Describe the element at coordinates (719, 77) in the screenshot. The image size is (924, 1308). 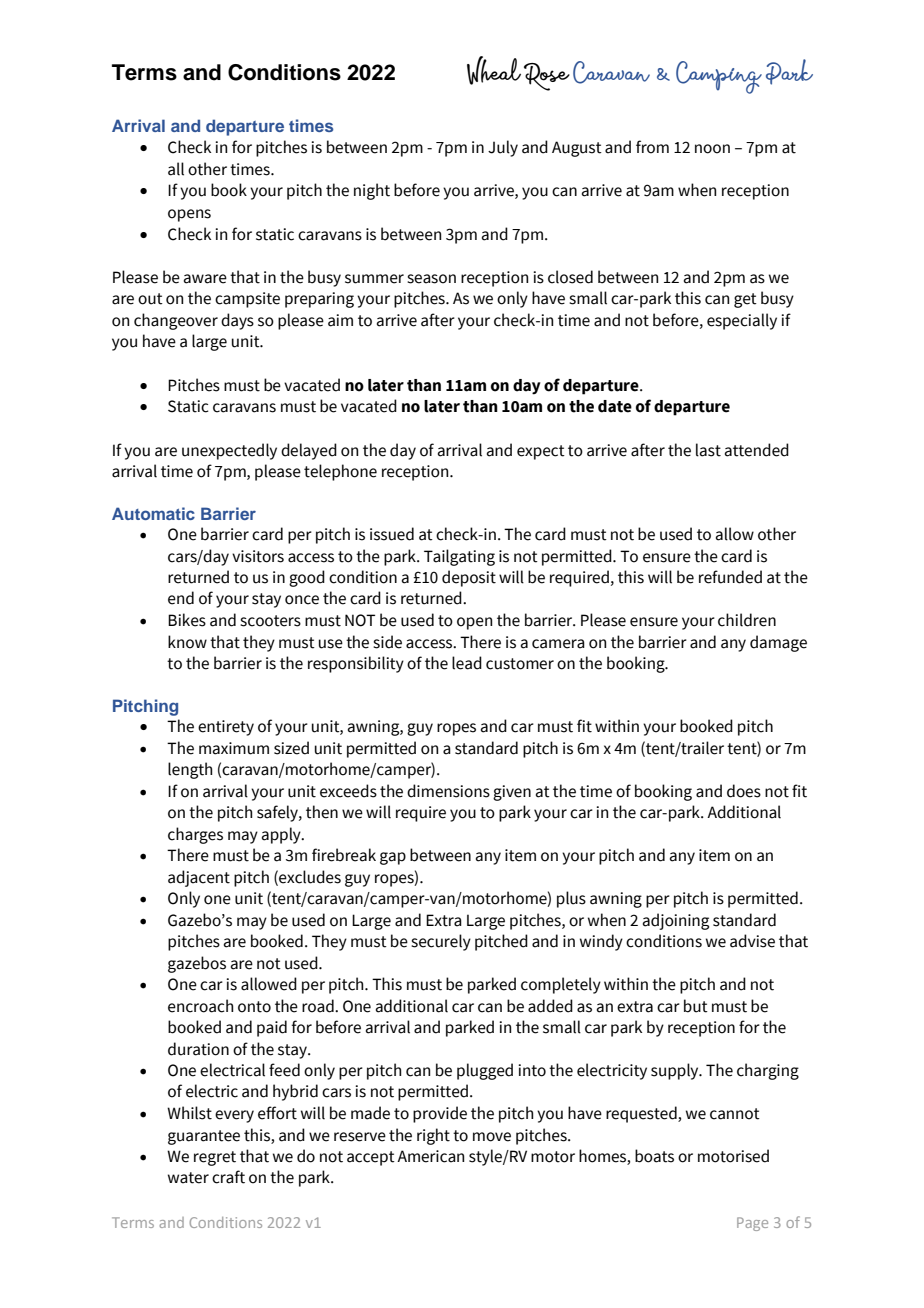
I see `Camping` at that location.
